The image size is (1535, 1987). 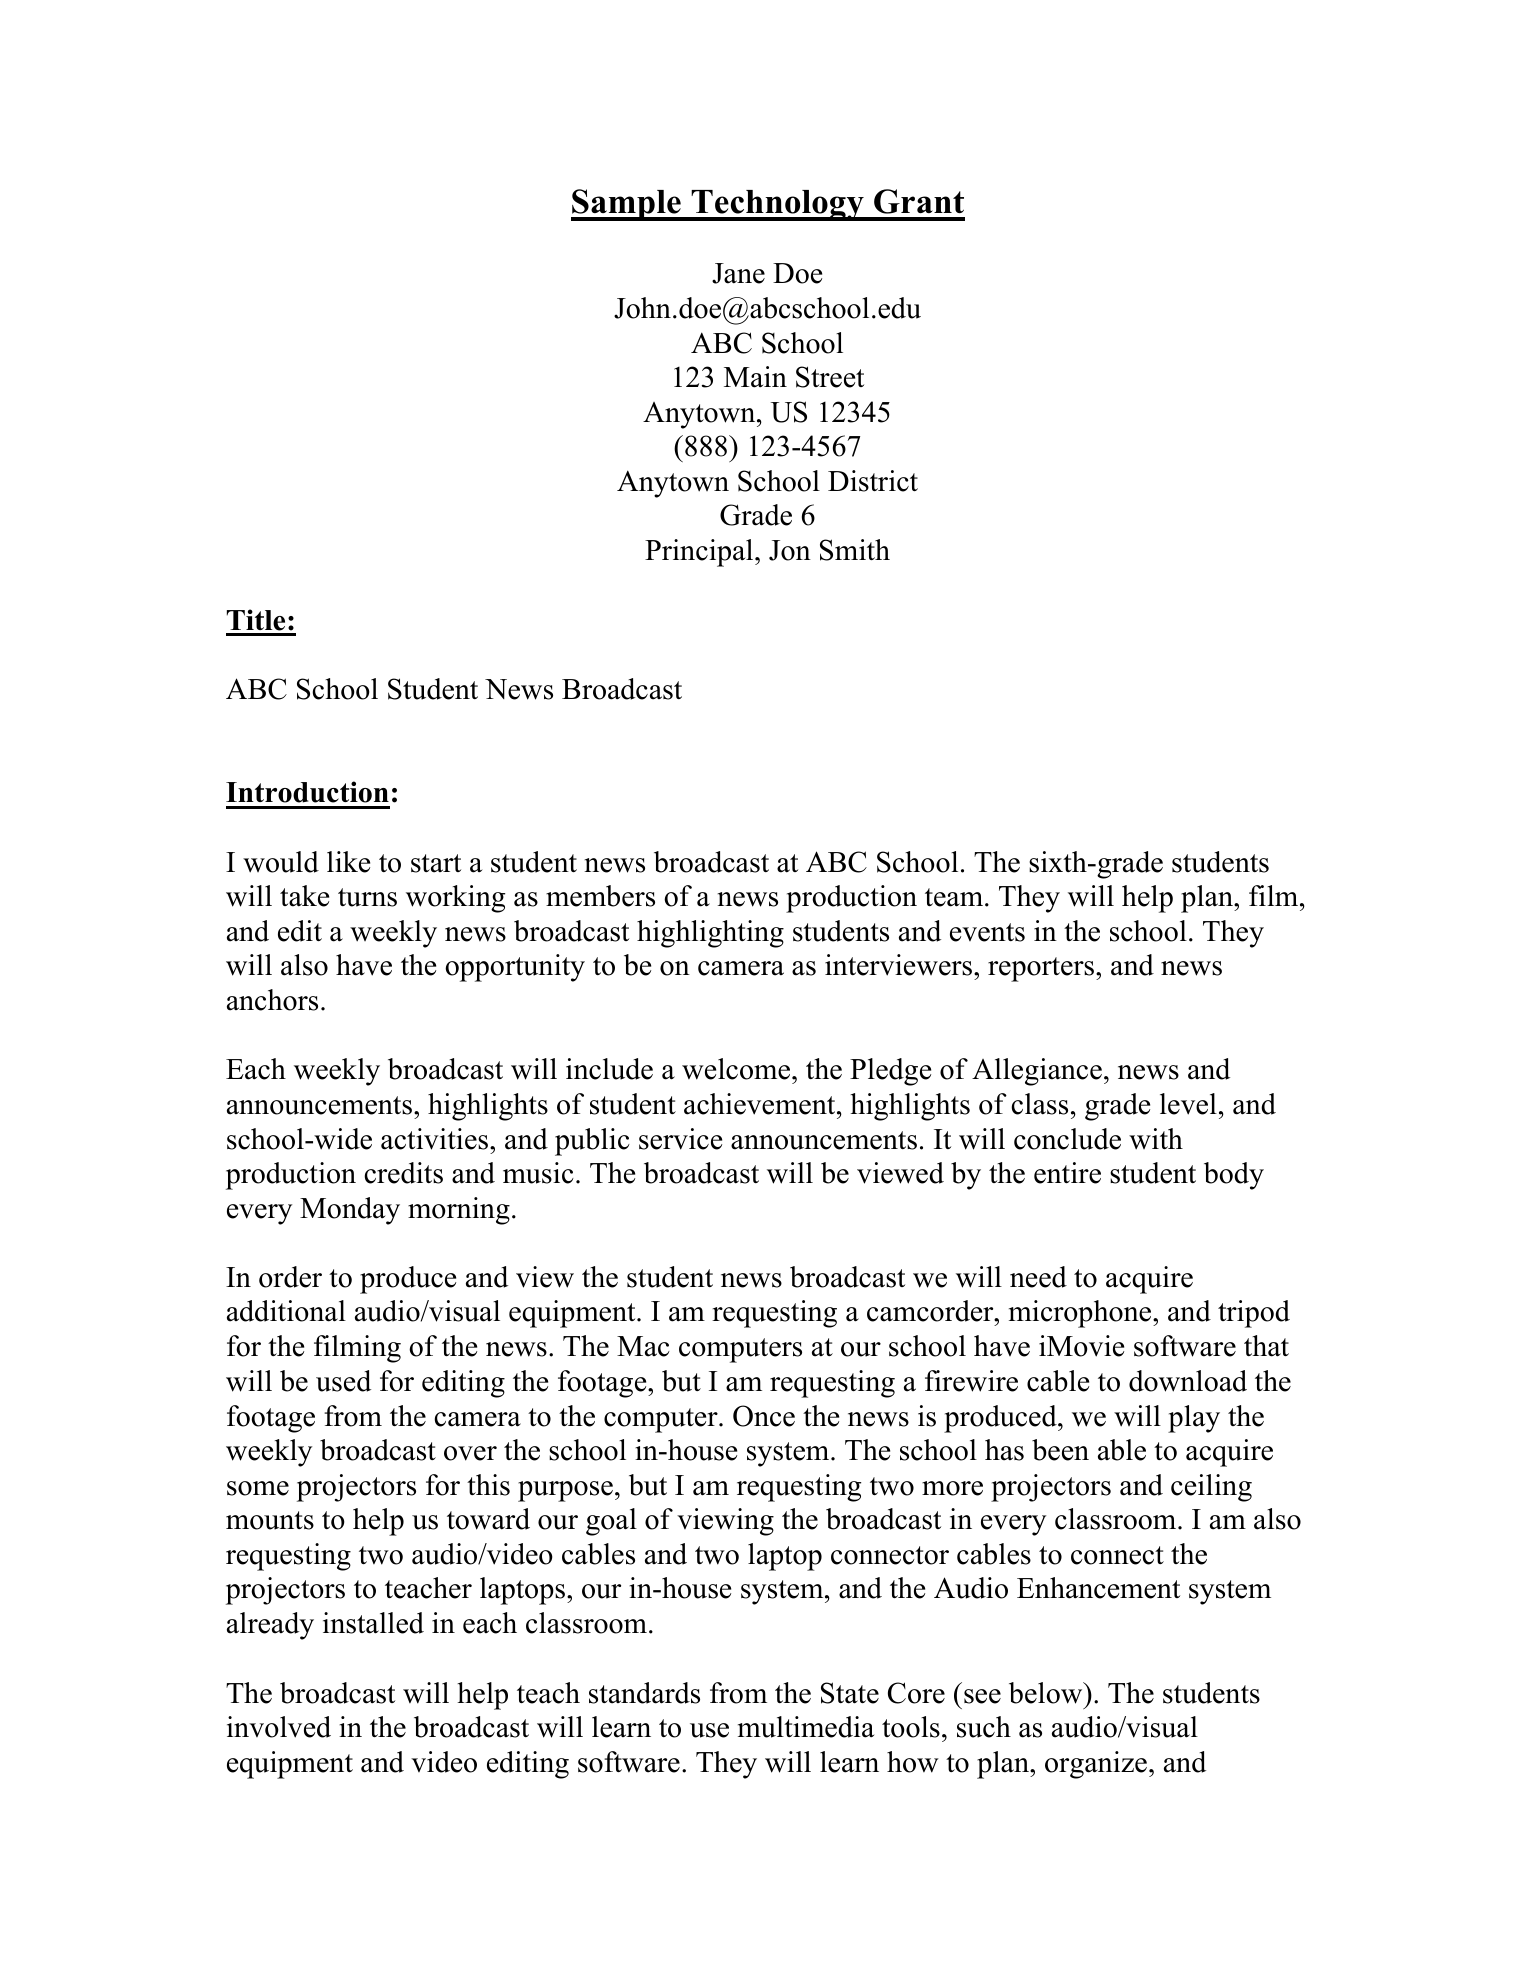 What do you see at coordinates (919, 201) in the image?
I see `Grant` at bounding box center [919, 201].
